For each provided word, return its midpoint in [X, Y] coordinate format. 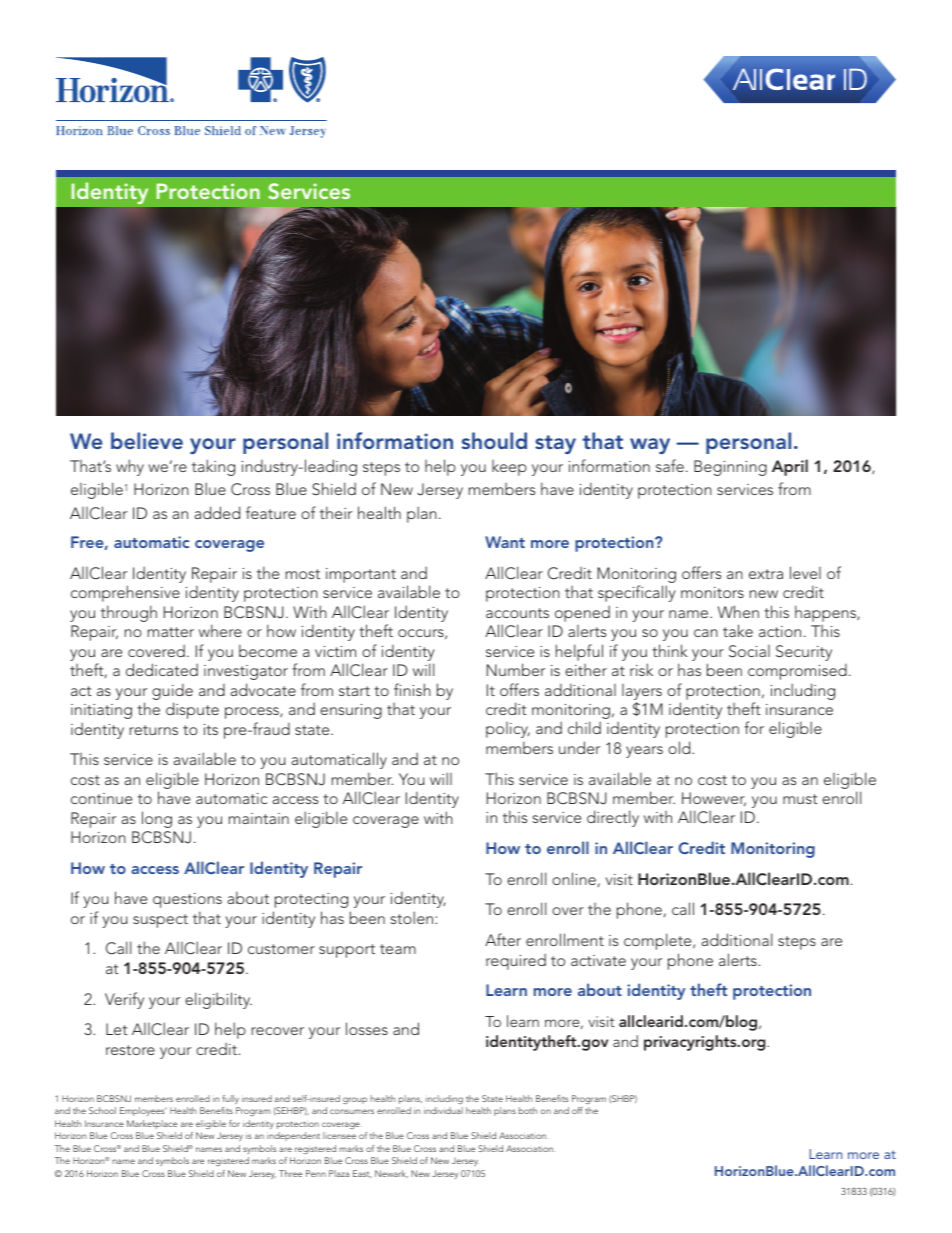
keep [509, 468]
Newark [391, 1174]
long [157, 819]
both [528, 1110]
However [714, 799]
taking [213, 467]
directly [613, 818]
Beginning [730, 468]
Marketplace [152, 1124]
